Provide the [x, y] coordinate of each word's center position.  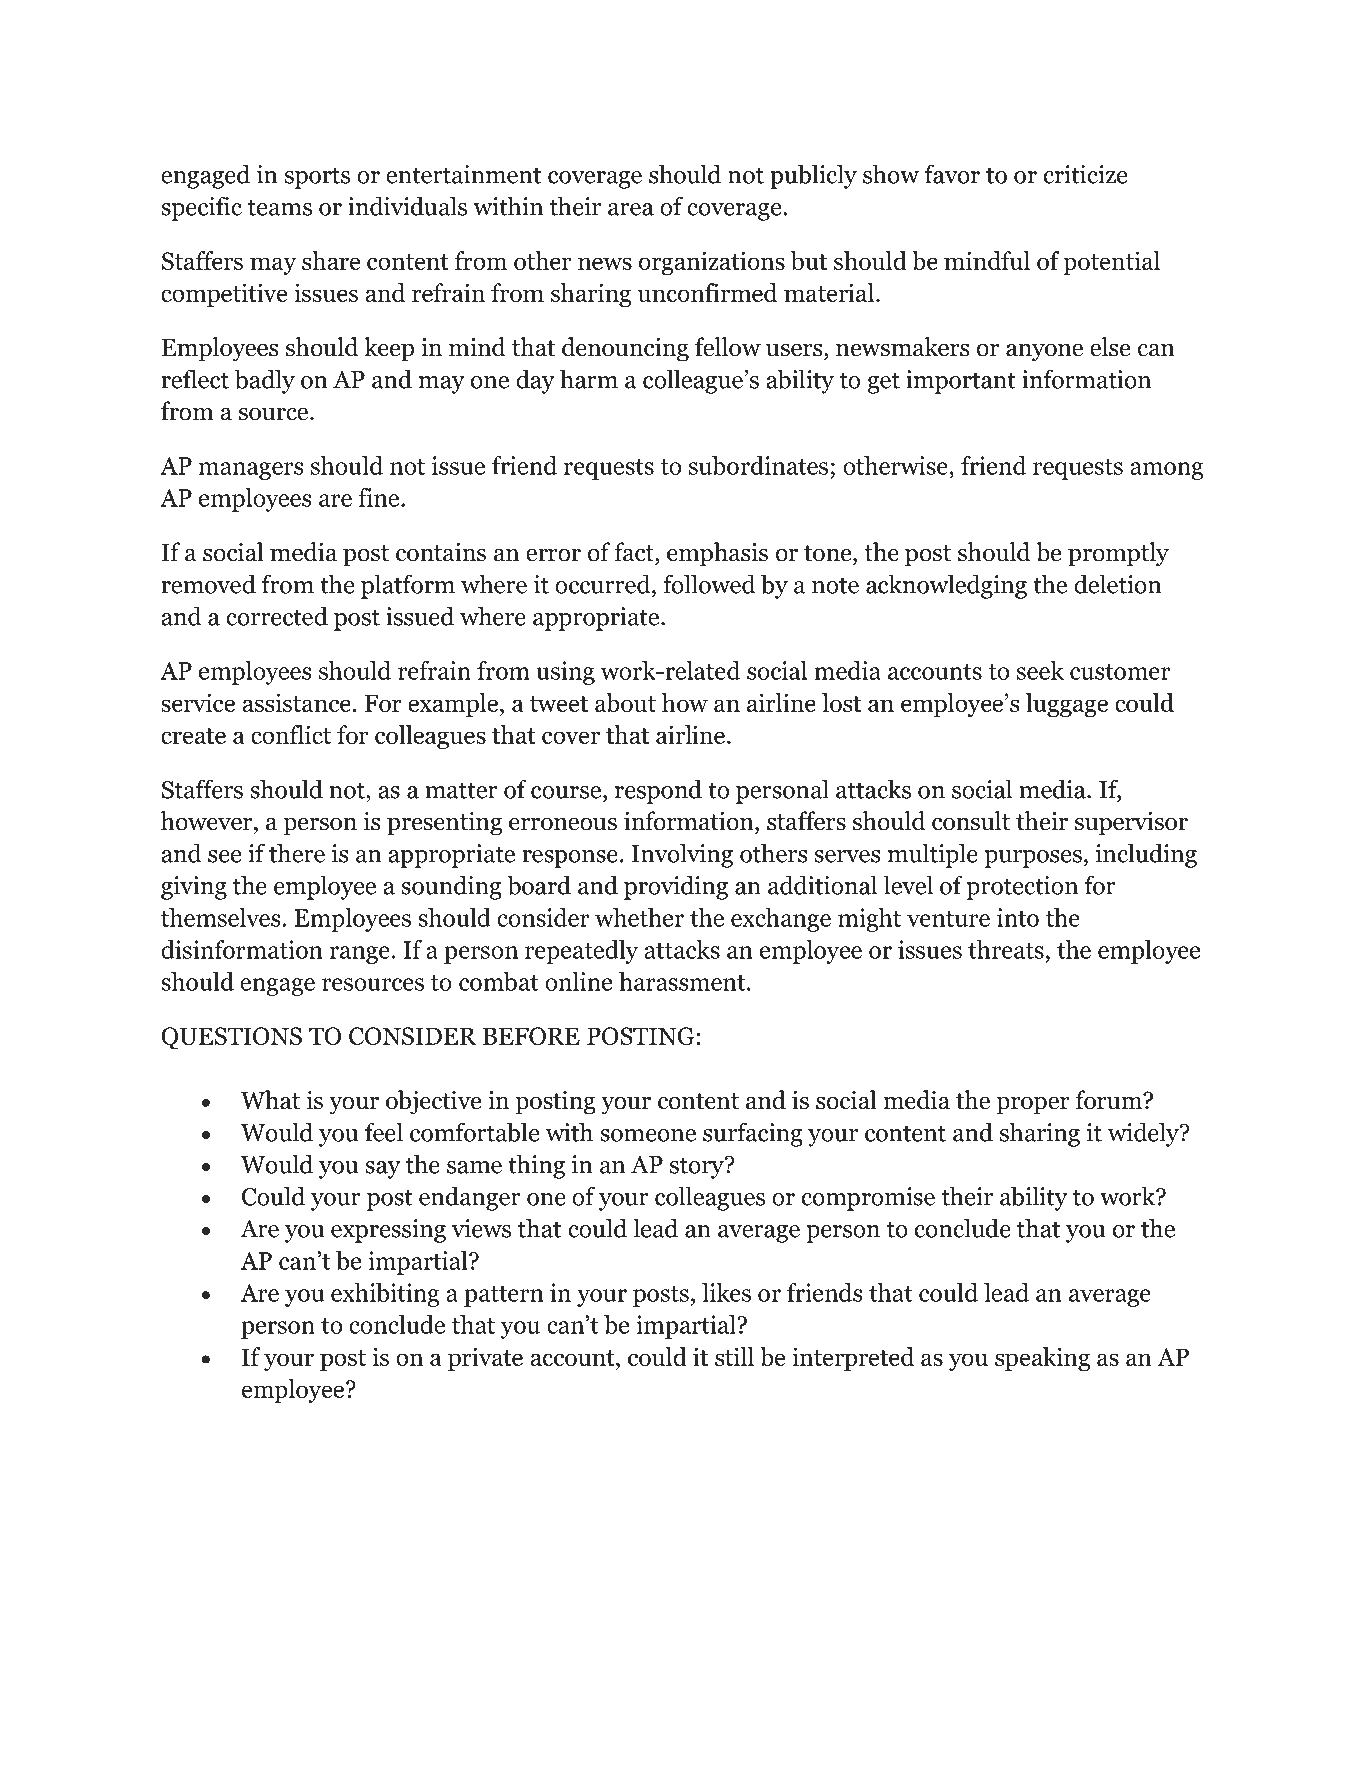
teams [280, 207]
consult [971, 821]
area [631, 209]
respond [658, 791]
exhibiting [385, 1295]
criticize [1085, 174]
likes [726, 1292]
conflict [291, 734]
